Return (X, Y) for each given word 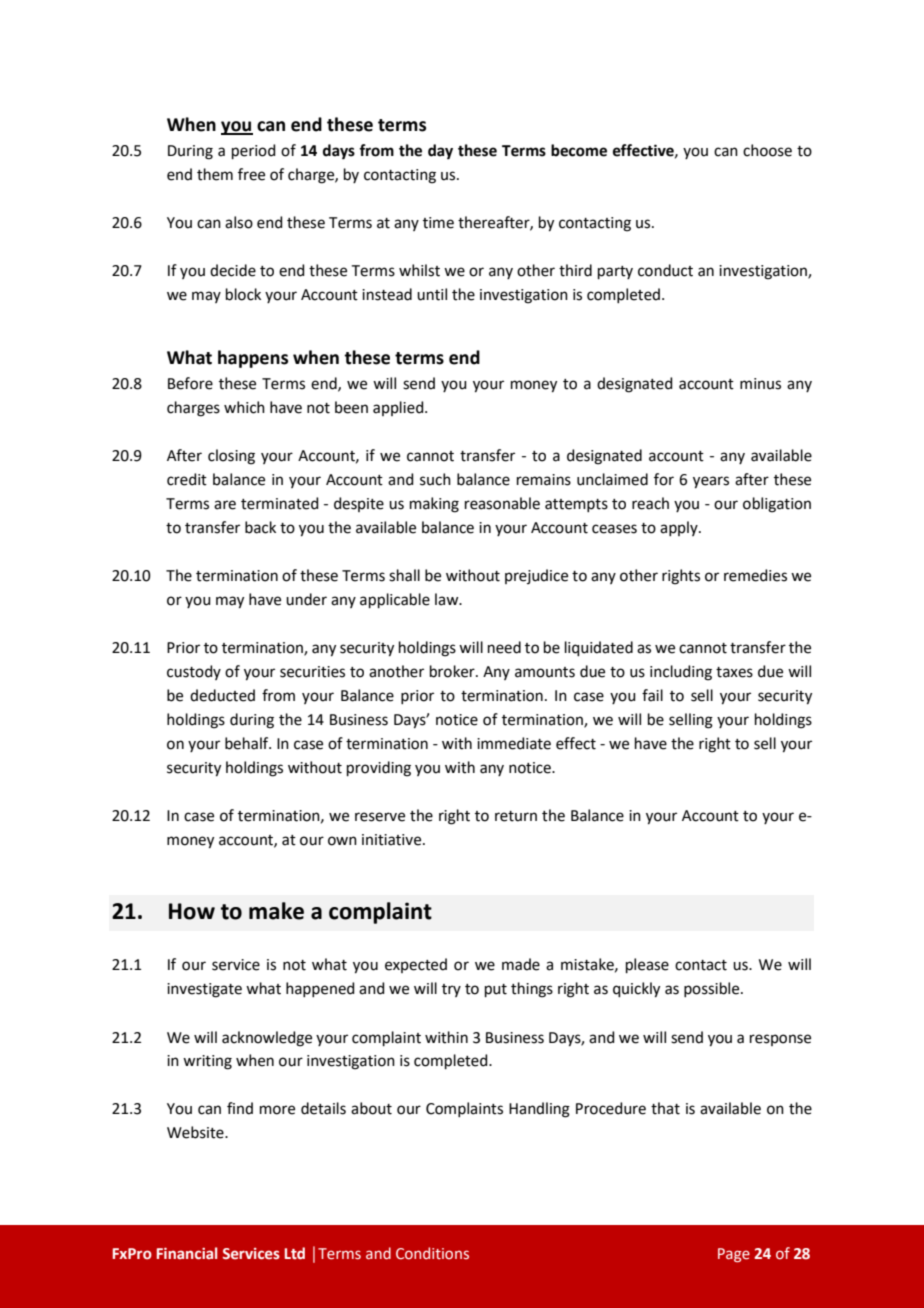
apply (680, 528)
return (516, 816)
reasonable (502, 503)
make (276, 911)
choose (767, 150)
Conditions (432, 1253)
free (251, 174)
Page (734, 1255)
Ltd (295, 1253)
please (647, 965)
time (438, 223)
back (260, 527)
